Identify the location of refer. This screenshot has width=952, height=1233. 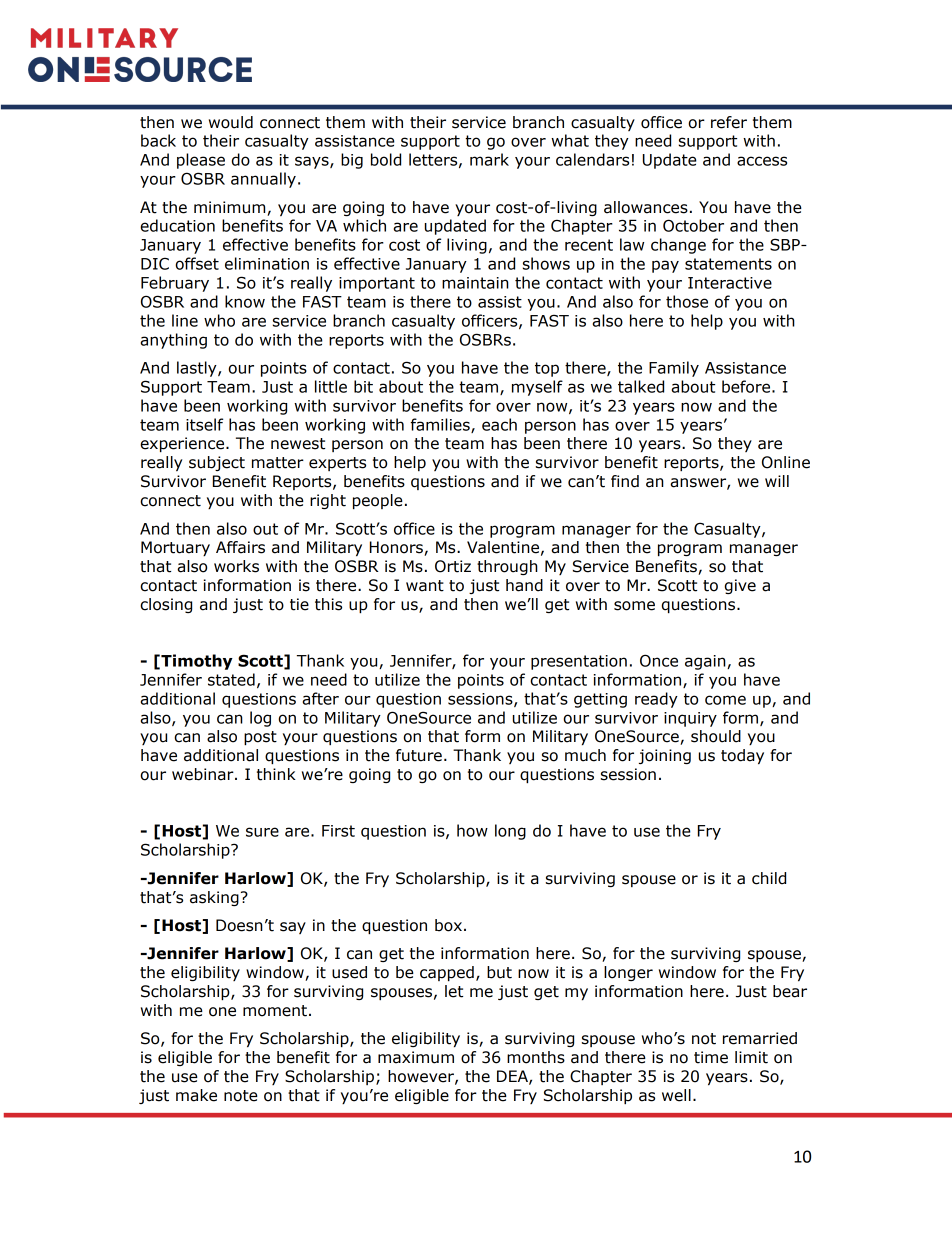
(729, 122).
